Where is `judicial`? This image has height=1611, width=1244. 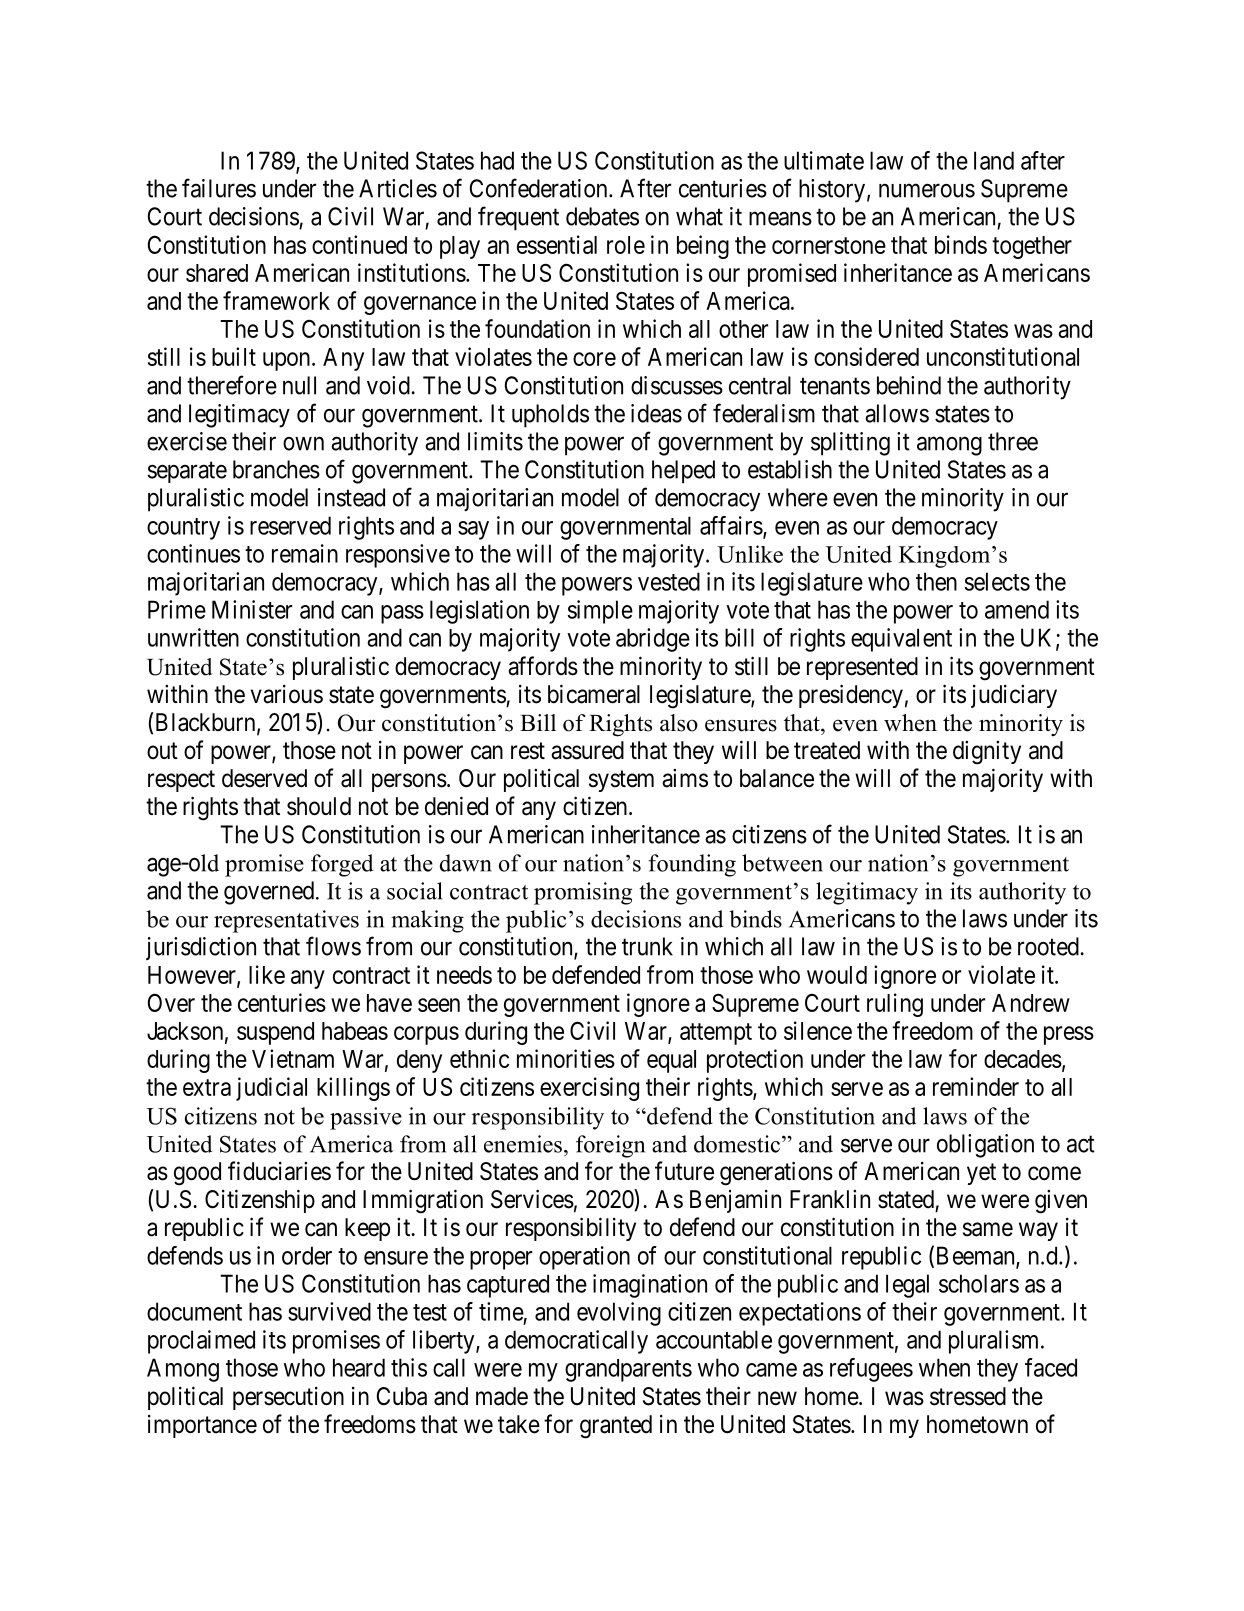 judicial is located at coordinates (271, 1089).
